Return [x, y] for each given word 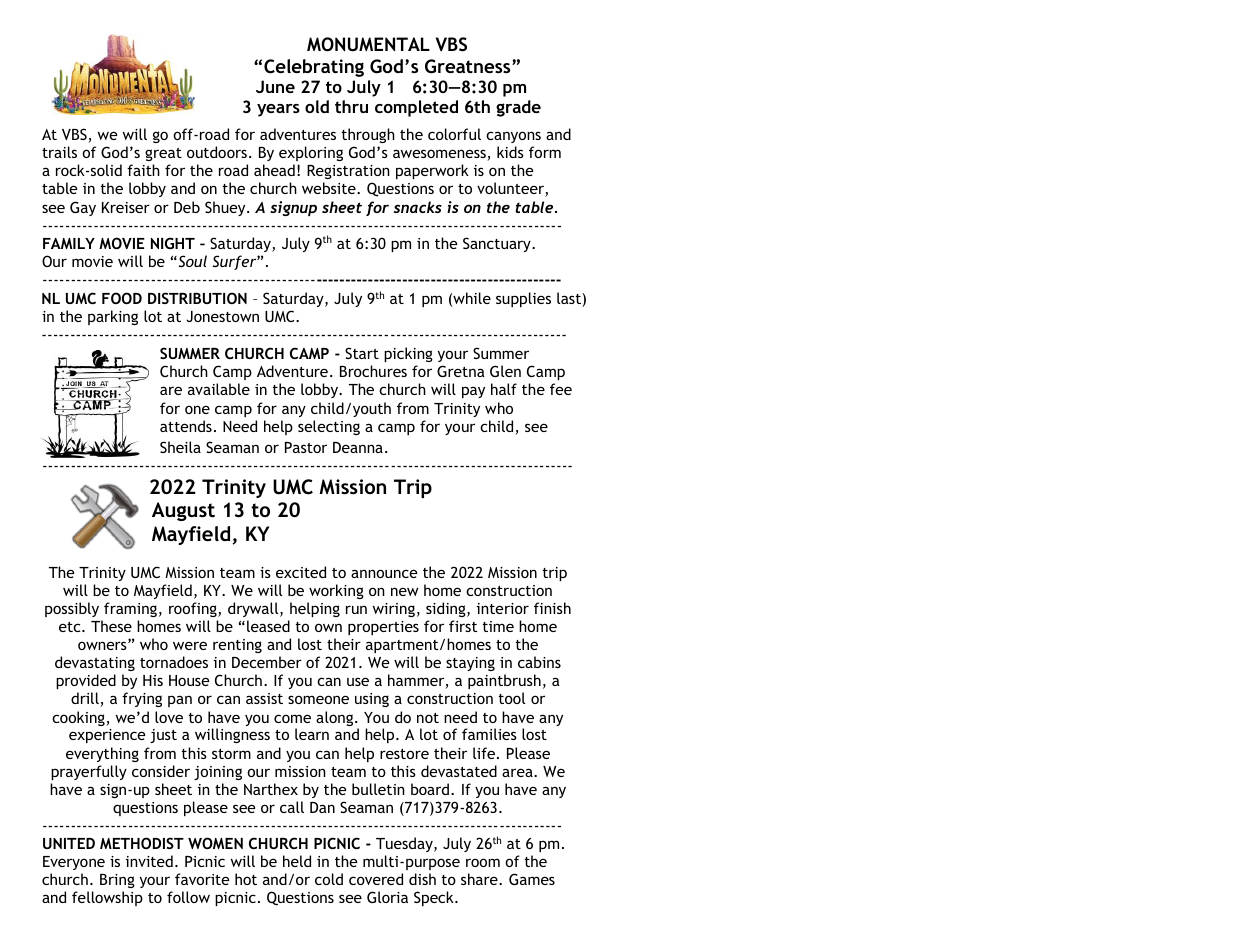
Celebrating [314, 68]
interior [503, 608]
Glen [505, 371]
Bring [117, 881]
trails [59, 152]
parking [113, 317]
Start [362, 353]
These [111, 626]
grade [518, 108]
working [336, 591]
